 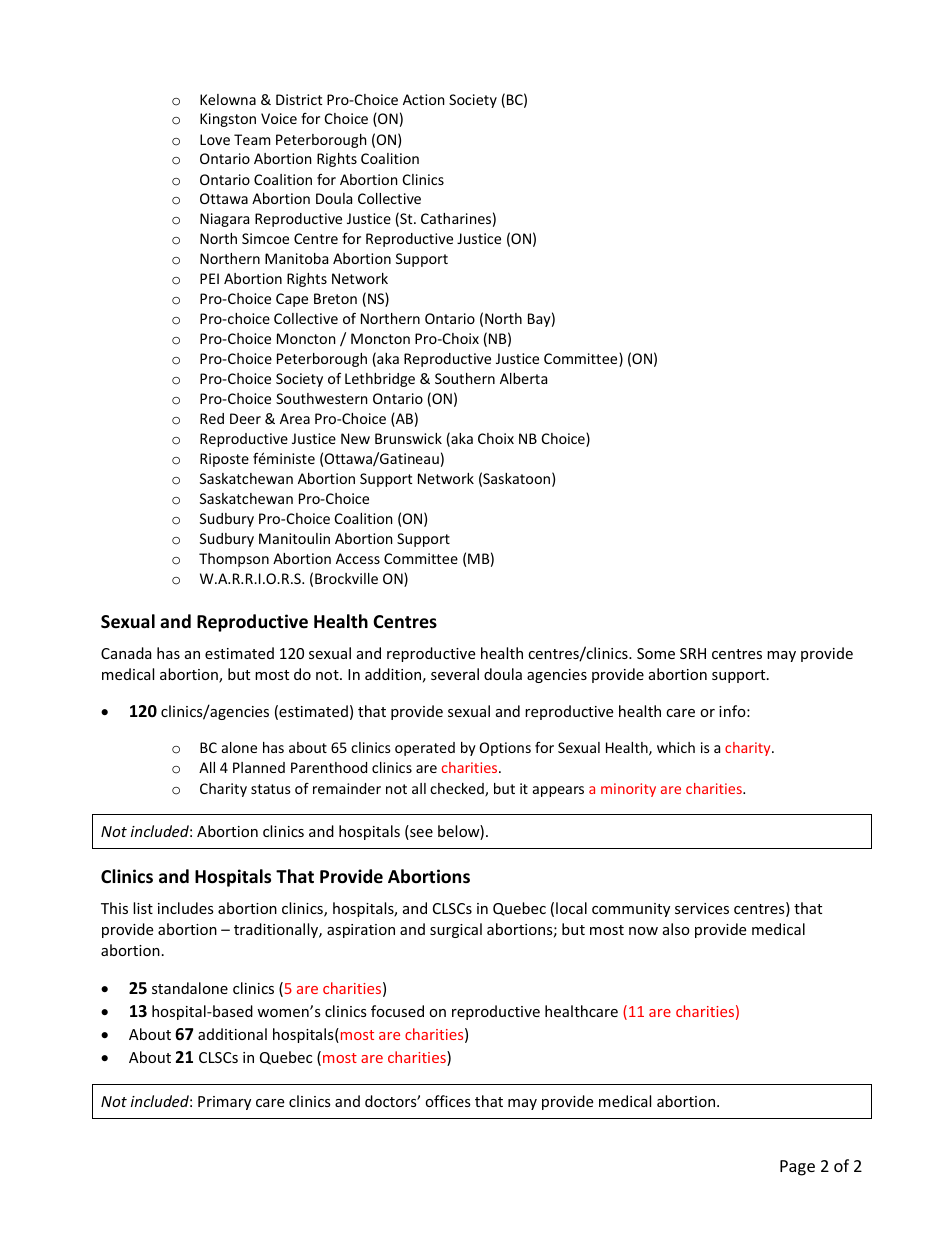 What do you see at coordinates (224, 1103) in the image?
I see `Primary` at bounding box center [224, 1103].
